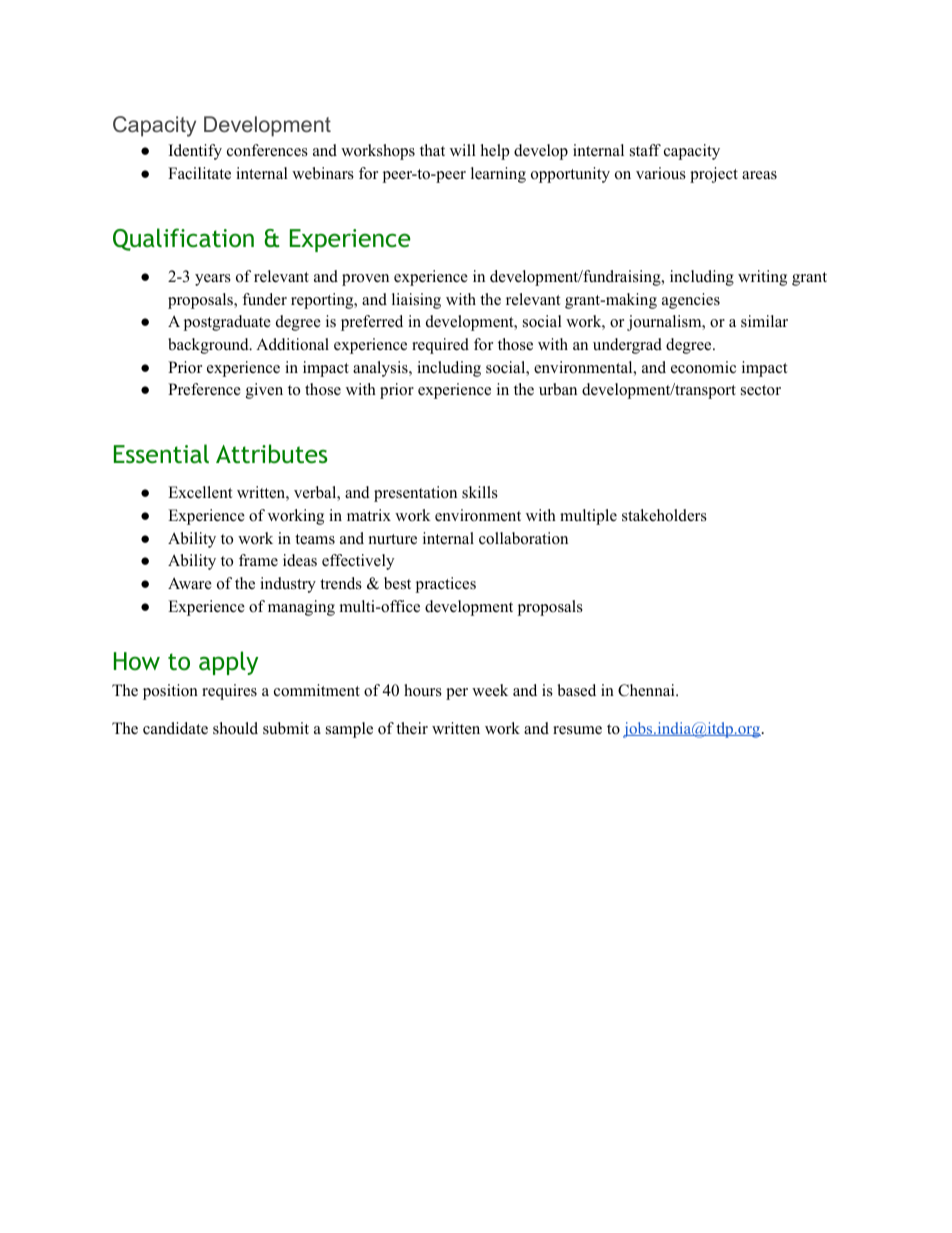  I want to click on Essential, so click(161, 454).
